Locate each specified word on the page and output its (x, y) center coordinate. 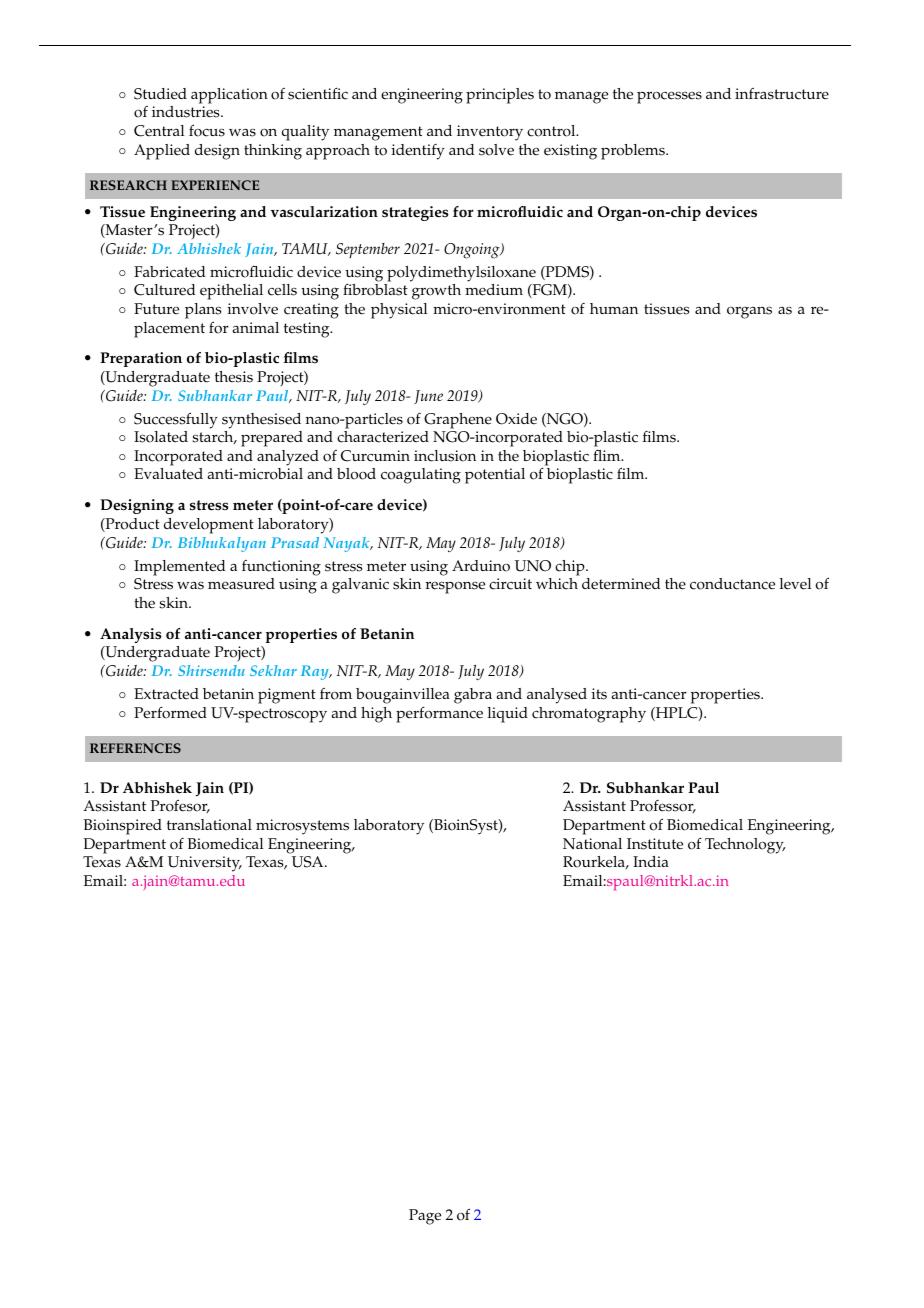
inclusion (445, 456)
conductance (732, 584)
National (592, 844)
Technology (745, 846)
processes (669, 97)
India (651, 861)
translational (209, 825)
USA (309, 862)
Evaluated (168, 474)
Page (425, 1217)
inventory (490, 133)
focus (207, 130)
